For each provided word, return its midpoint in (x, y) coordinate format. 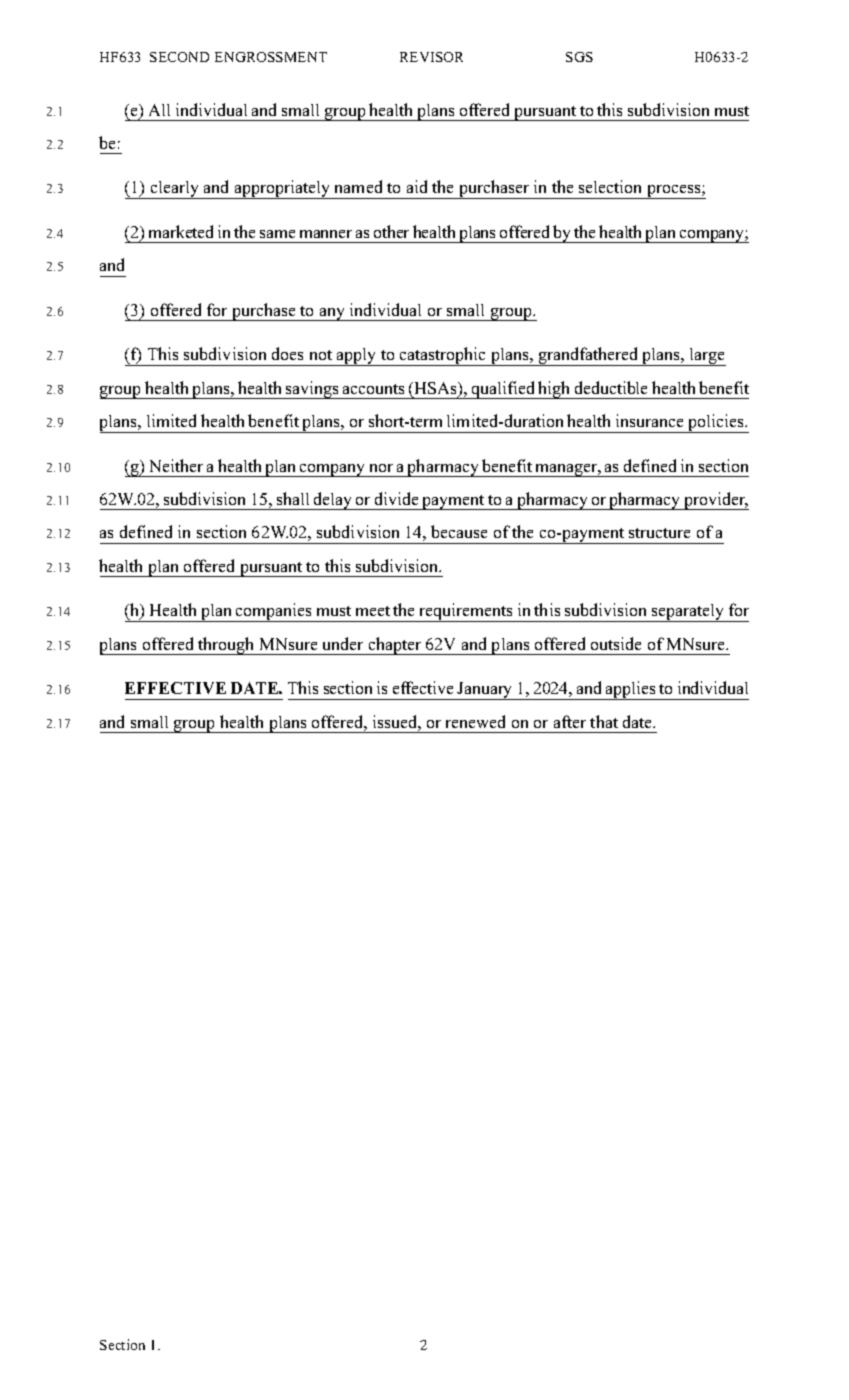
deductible (611, 387)
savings (312, 390)
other (391, 231)
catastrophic (443, 356)
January (485, 691)
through (226, 646)
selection (610, 186)
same (277, 234)
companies (274, 612)
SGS (579, 57)
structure (659, 533)
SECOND (179, 57)
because (459, 531)
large (707, 357)
